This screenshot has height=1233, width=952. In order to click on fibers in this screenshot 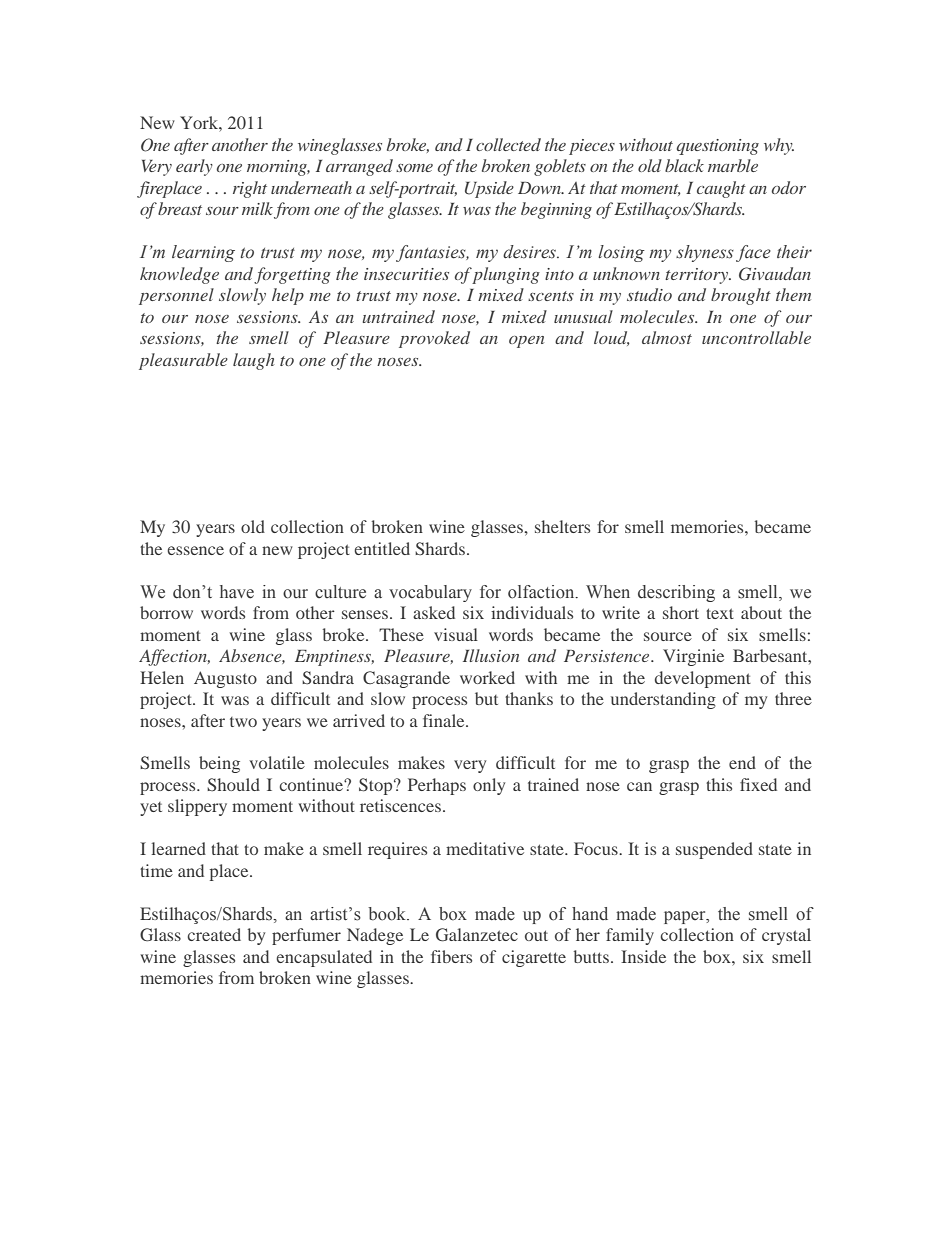, I will do `click(451, 956)`.
